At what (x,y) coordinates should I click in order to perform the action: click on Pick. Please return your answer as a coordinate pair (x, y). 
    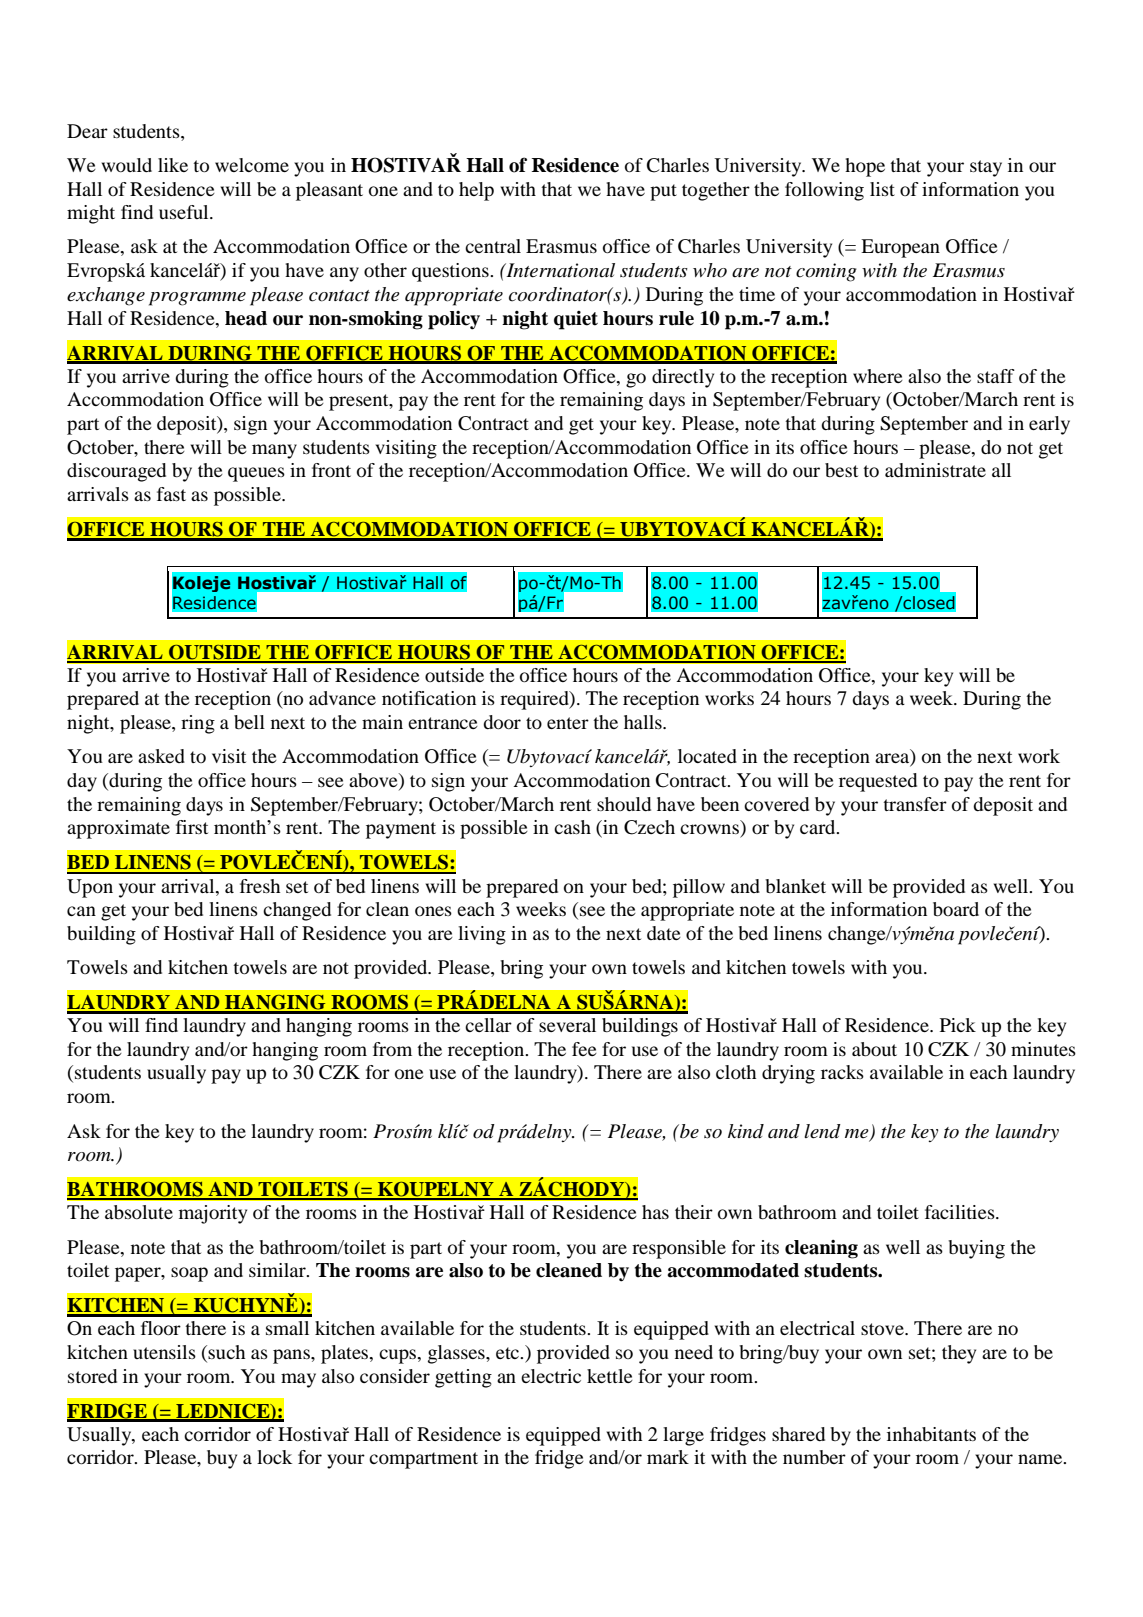
    Looking at the image, I should click on (958, 1025).
